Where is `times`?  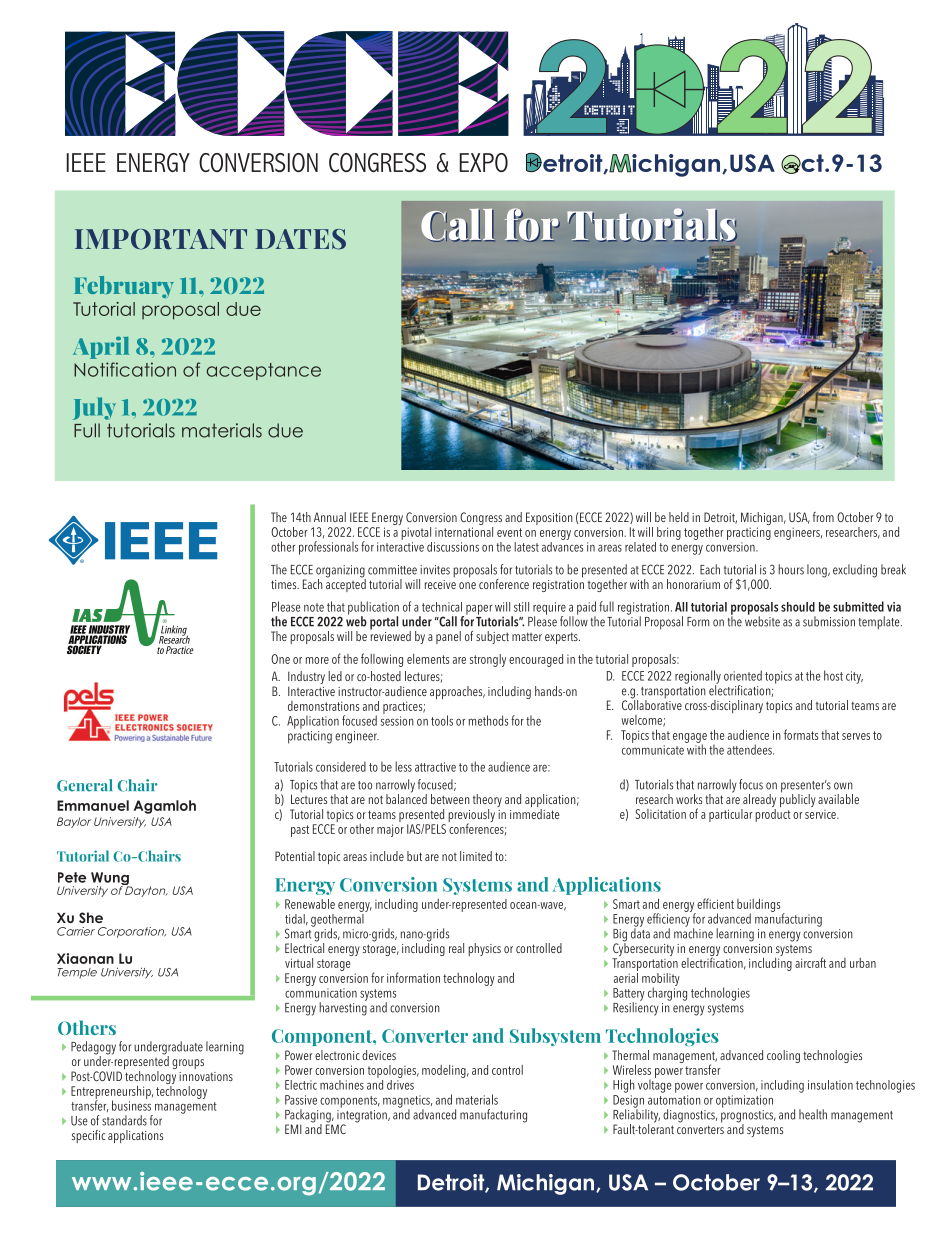
times is located at coordinates (285, 584).
